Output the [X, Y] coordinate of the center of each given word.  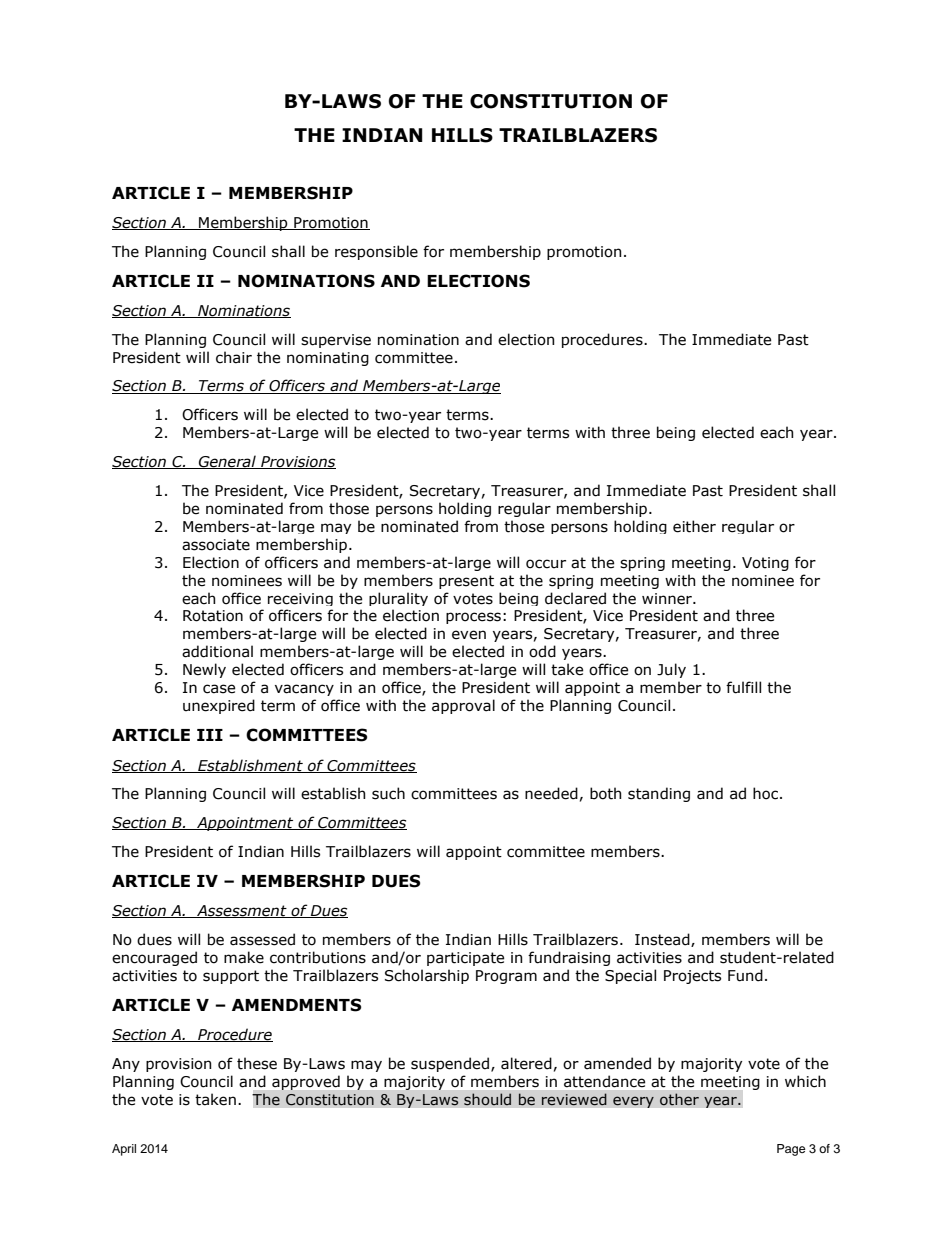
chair [234, 357]
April [124, 1150]
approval [463, 706]
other [679, 1099]
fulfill [743, 687]
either [694, 526]
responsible [376, 252]
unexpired [219, 706]
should [487, 1099]
